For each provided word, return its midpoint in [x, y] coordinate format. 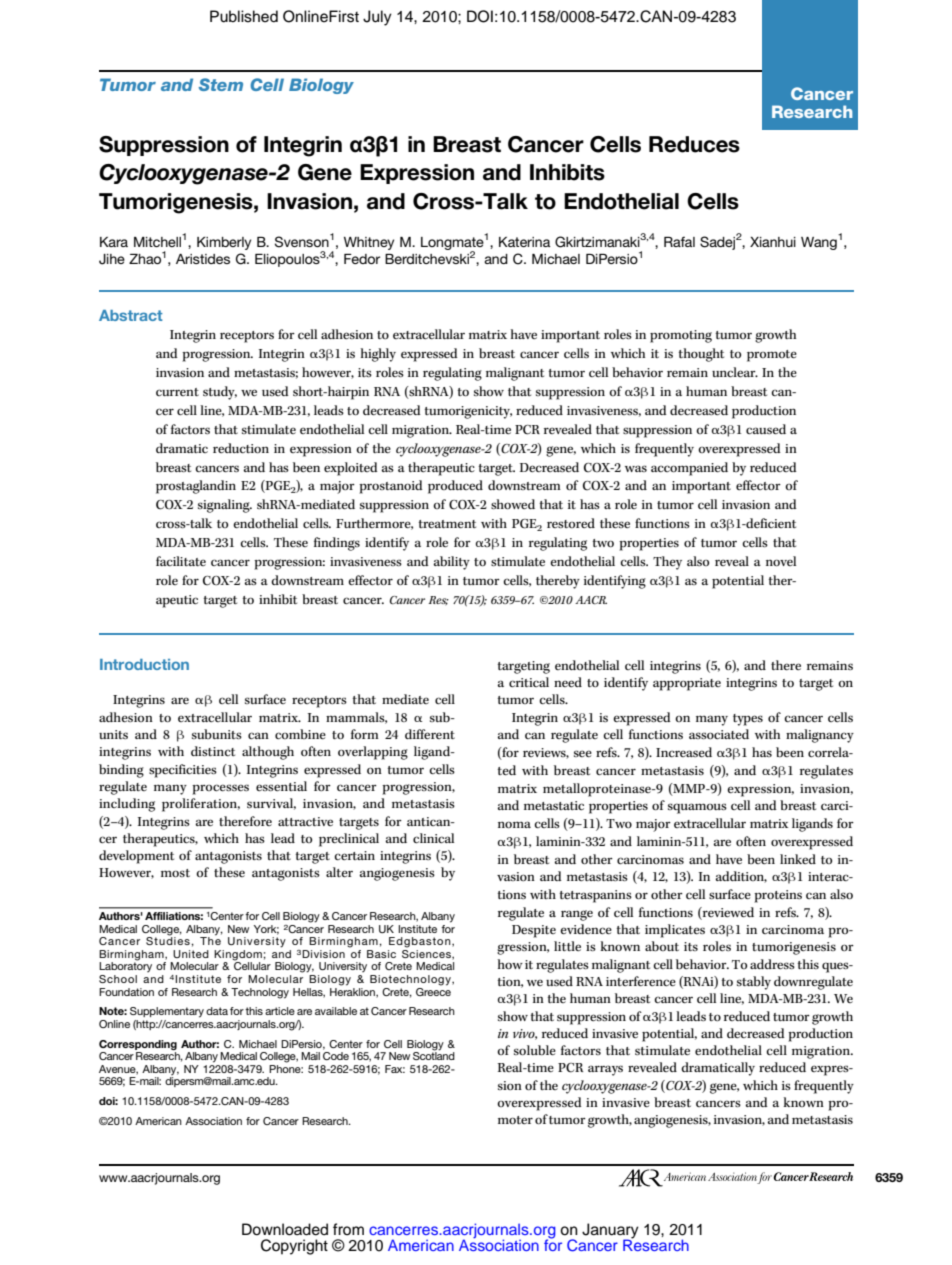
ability [451, 563]
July [377, 18]
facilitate [181, 561]
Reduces [694, 144]
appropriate [687, 684]
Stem [221, 84]
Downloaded [285, 1229]
